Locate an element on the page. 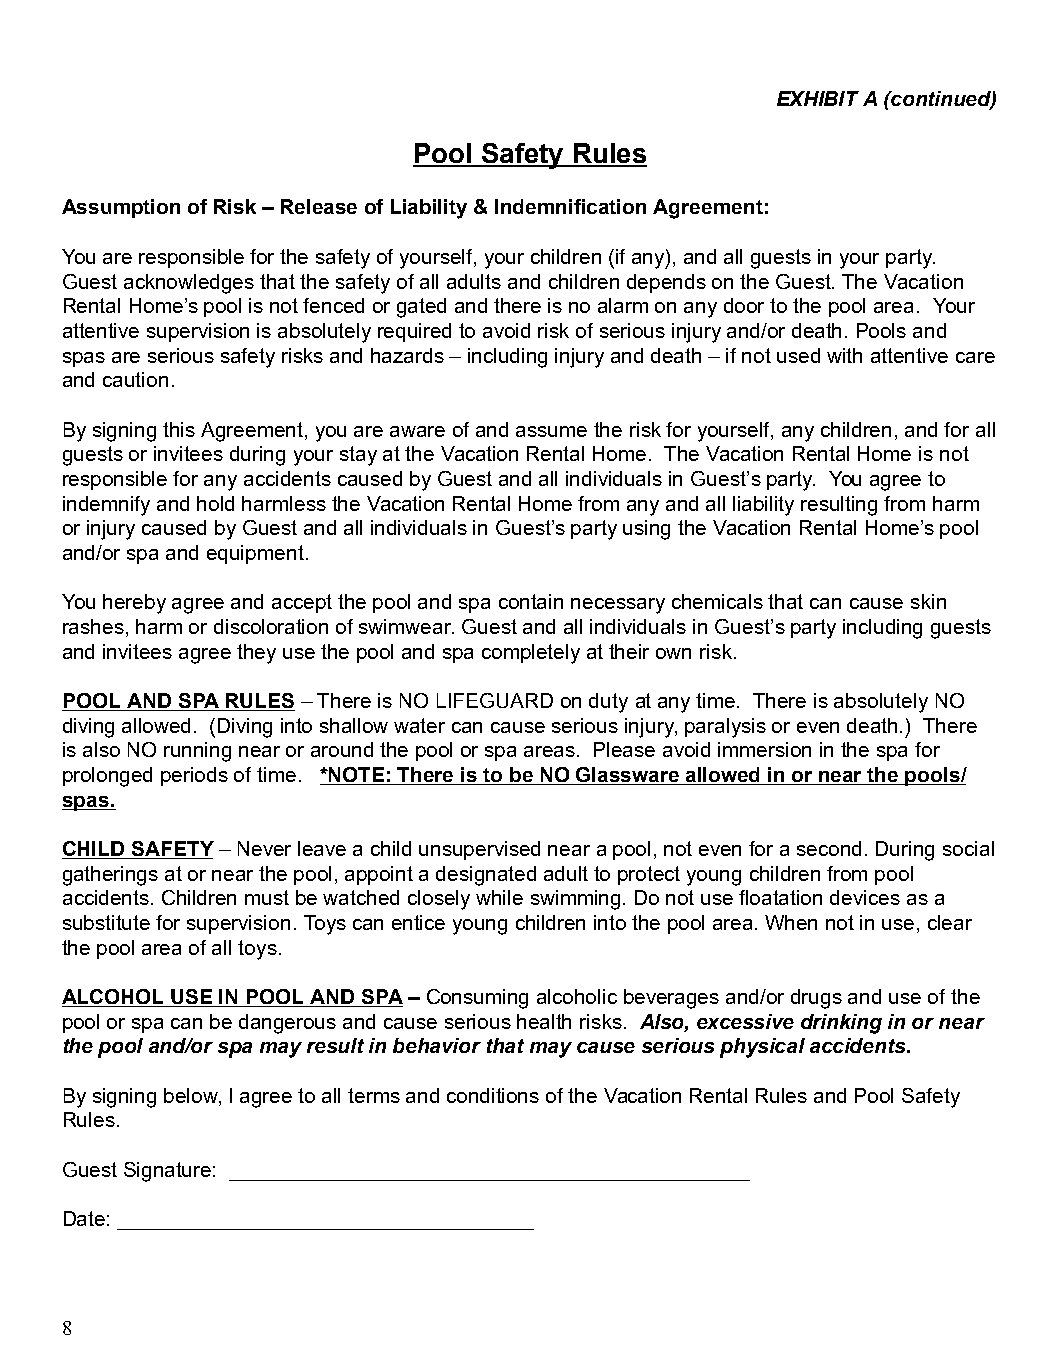 Image resolution: width=1060 pixels, height=1371 pixels. with is located at coordinates (844, 355).
